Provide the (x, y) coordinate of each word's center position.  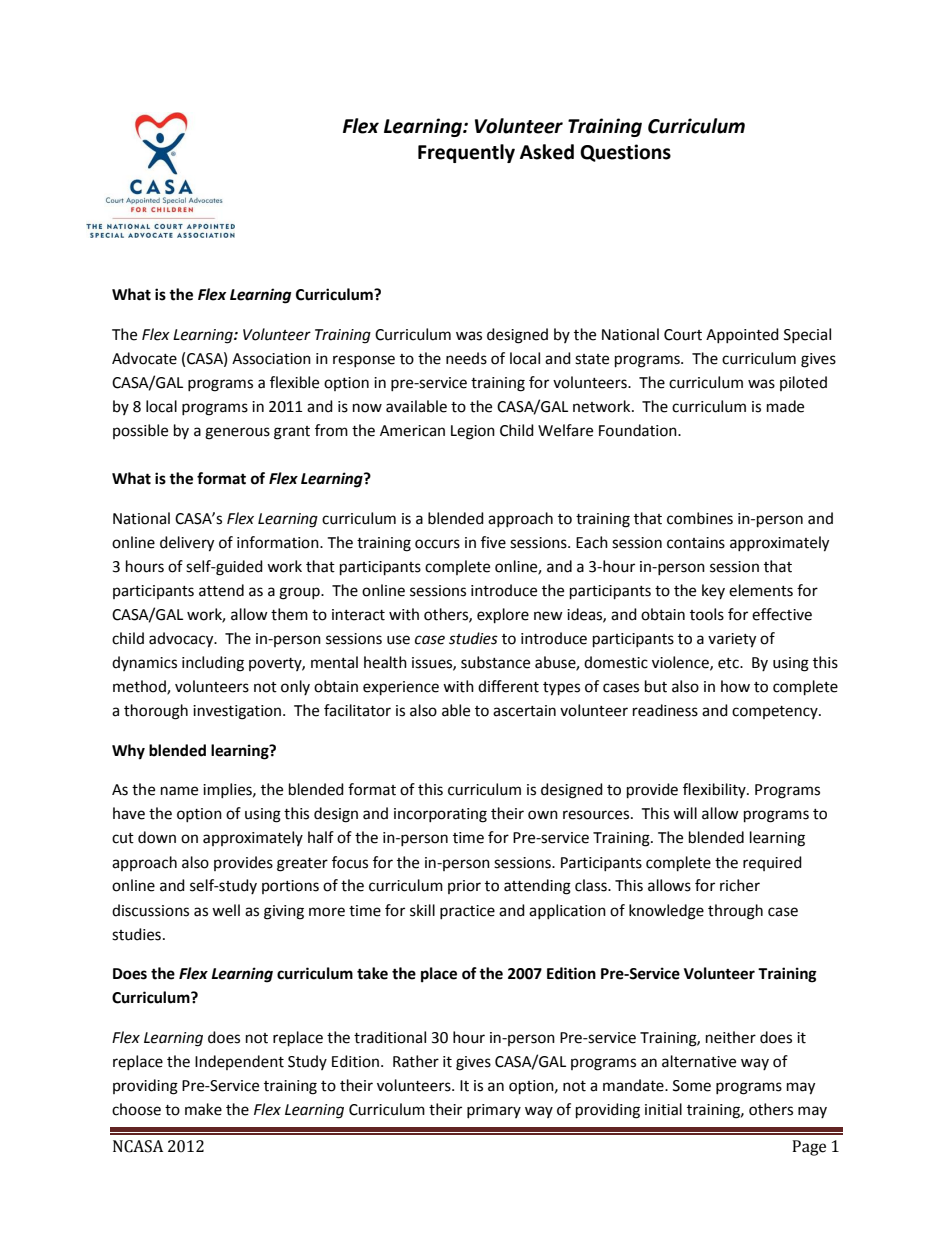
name (179, 791)
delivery (187, 544)
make (203, 1109)
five (493, 542)
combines (700, 518)
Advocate (144, 358)
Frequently (466, 153)
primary (494, 1111)
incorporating (440, 815)
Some (692, 1086)
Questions (625, 153)
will (685, 813)
